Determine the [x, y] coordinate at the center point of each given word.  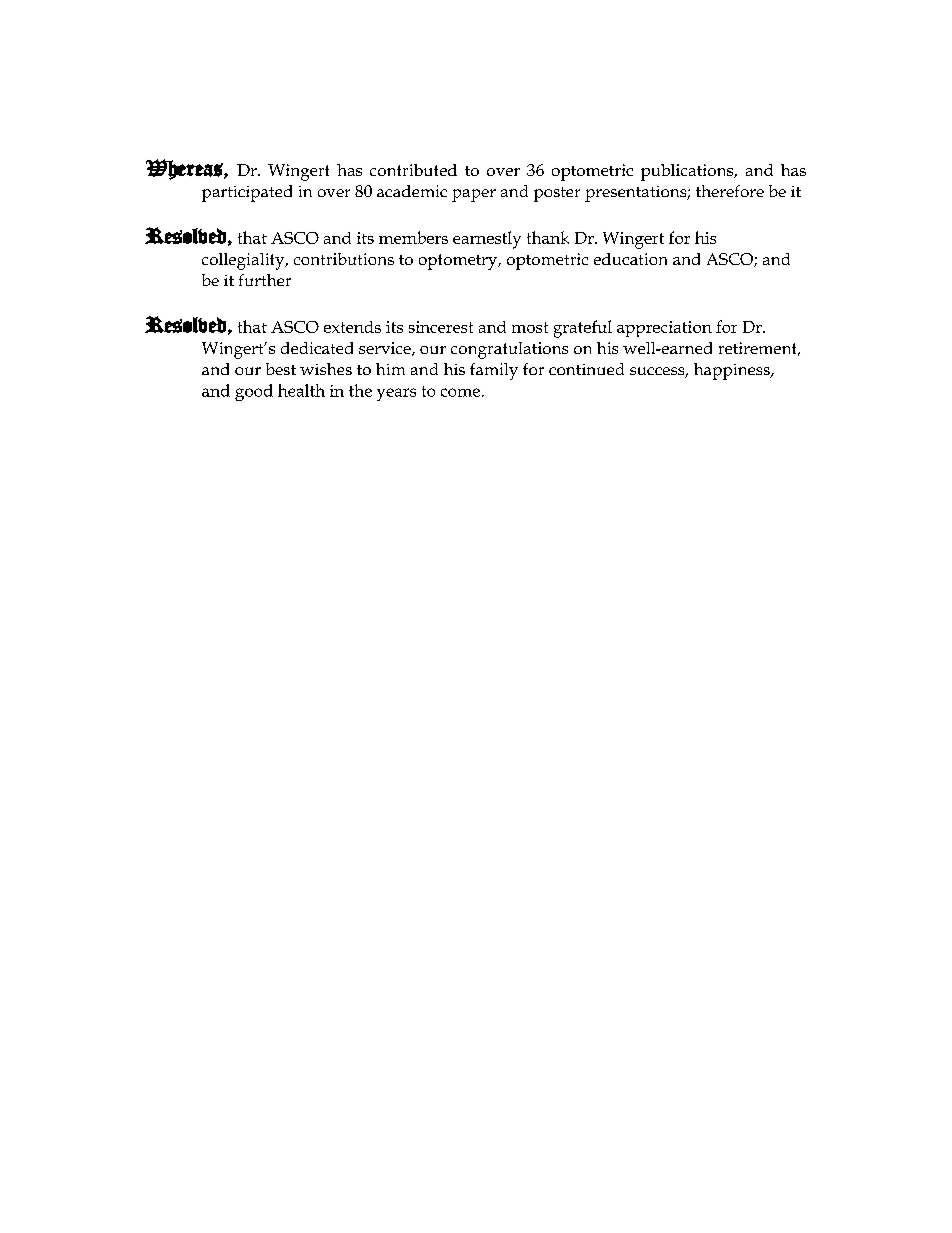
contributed [413, 170]
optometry [459, 262]
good [254, 392]
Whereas [185, 169]
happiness [733, 371]
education [630, 259]
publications [688, 172]
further [265, 280]
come [460, 392]
